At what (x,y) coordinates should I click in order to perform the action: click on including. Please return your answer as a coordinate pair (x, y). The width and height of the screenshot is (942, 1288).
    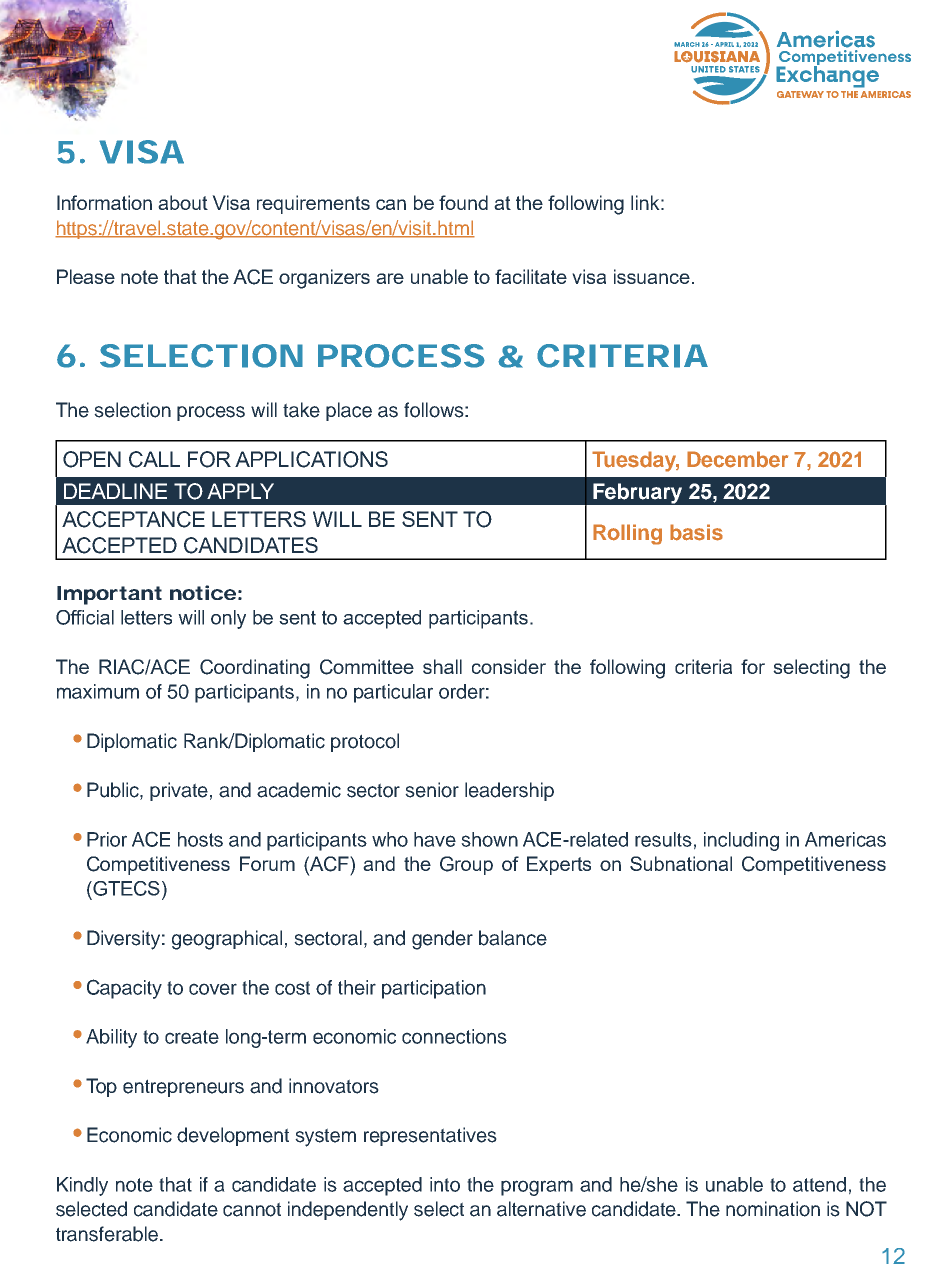
    Looking at the image, I should click on (741, 841).
